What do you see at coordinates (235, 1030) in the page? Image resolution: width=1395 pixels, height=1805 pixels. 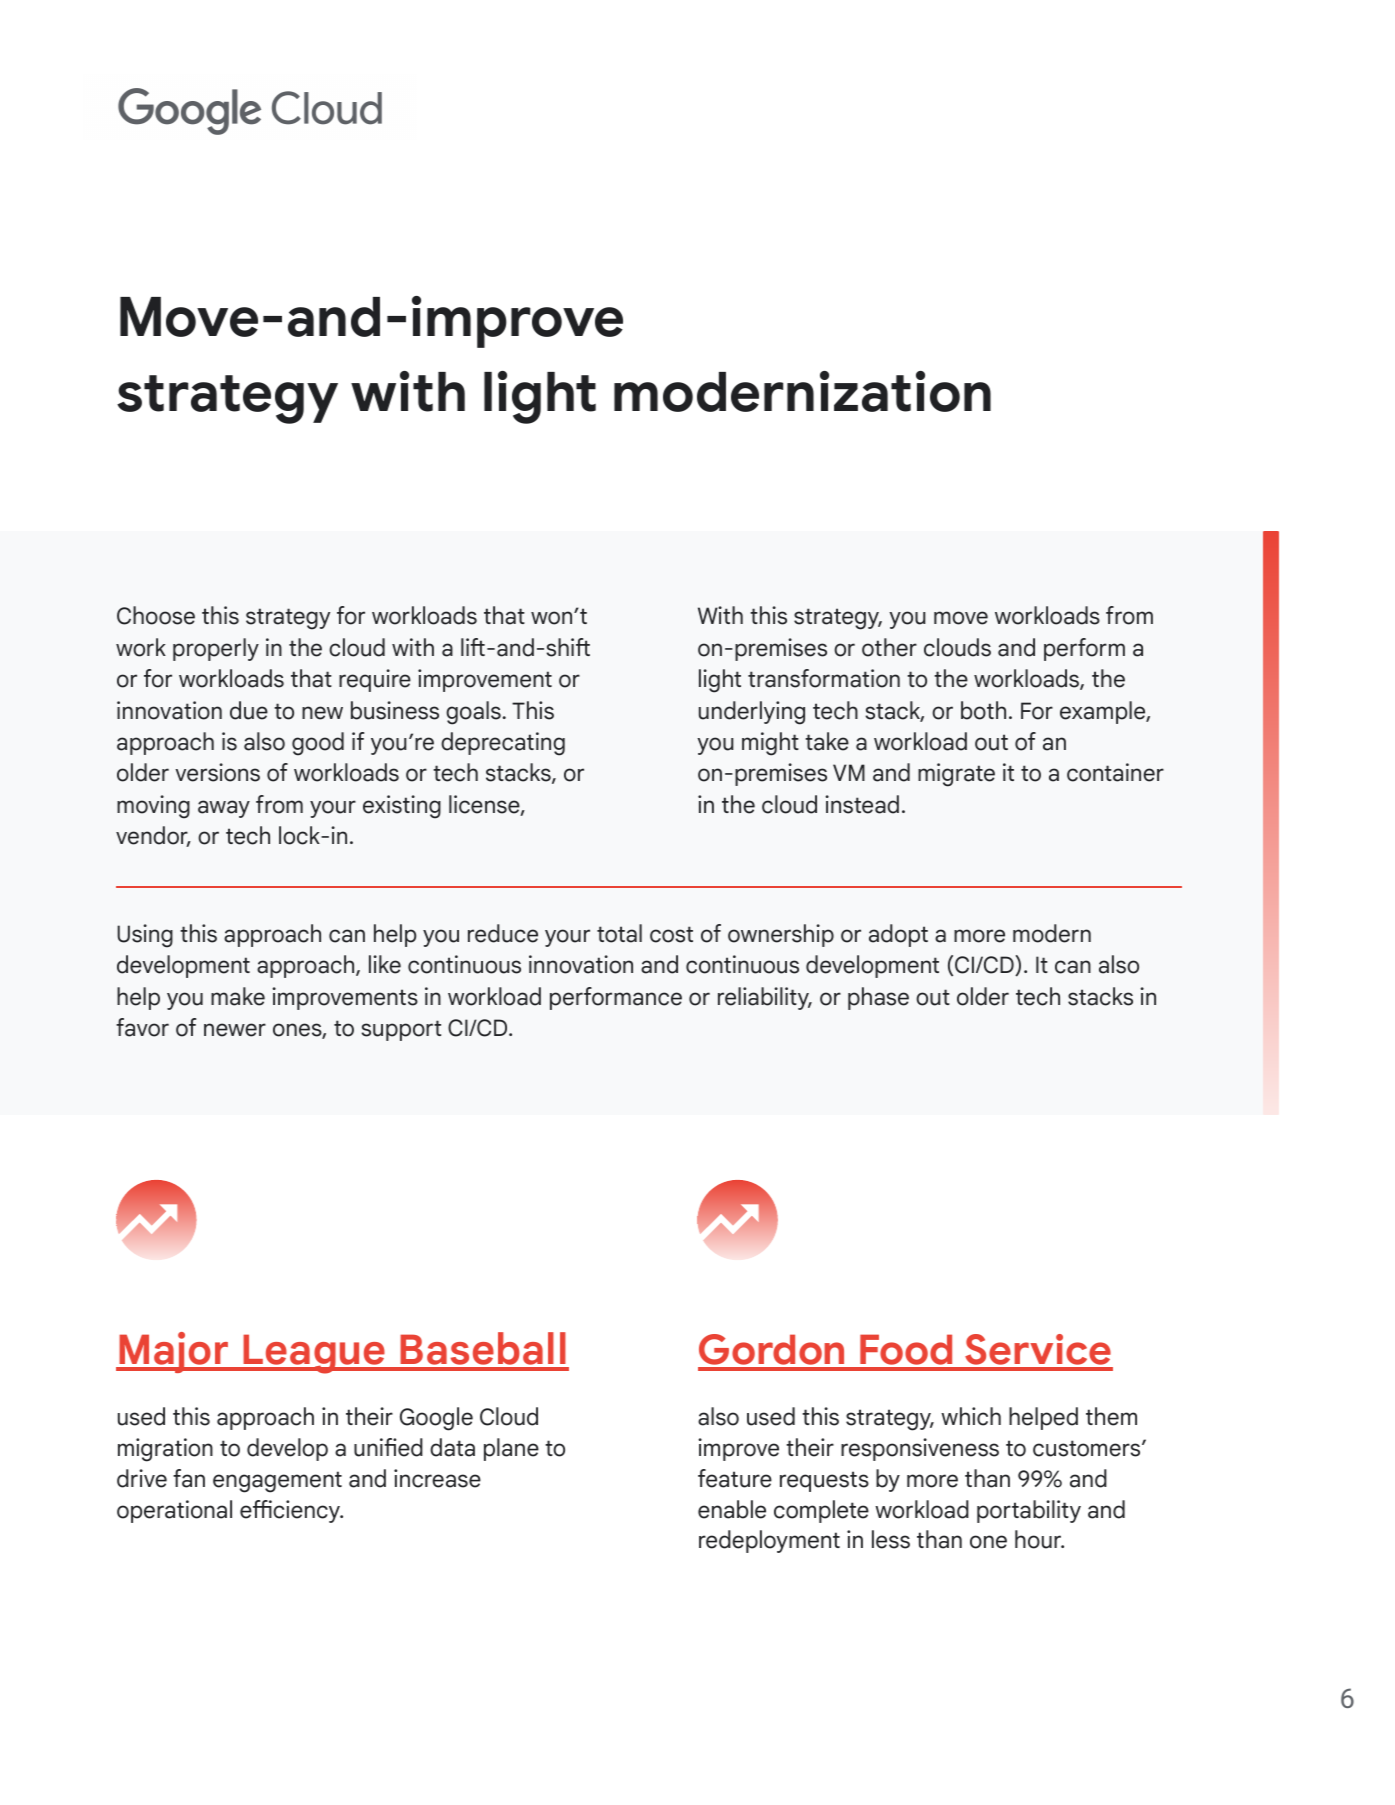 I see `newer` at bounding box center [235, 1030].
